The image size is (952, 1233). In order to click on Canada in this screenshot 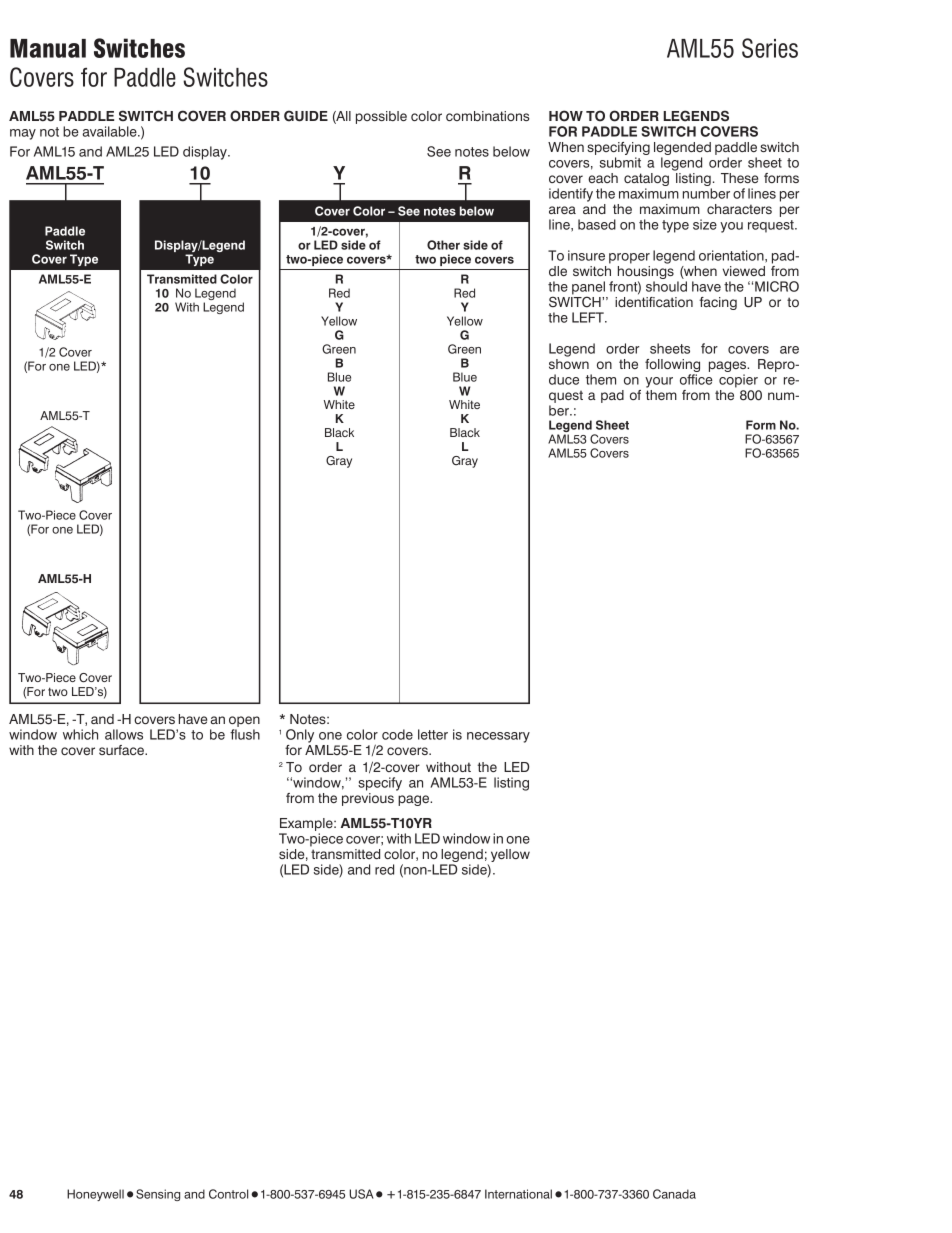, I will do `click(674, 1194)`.
